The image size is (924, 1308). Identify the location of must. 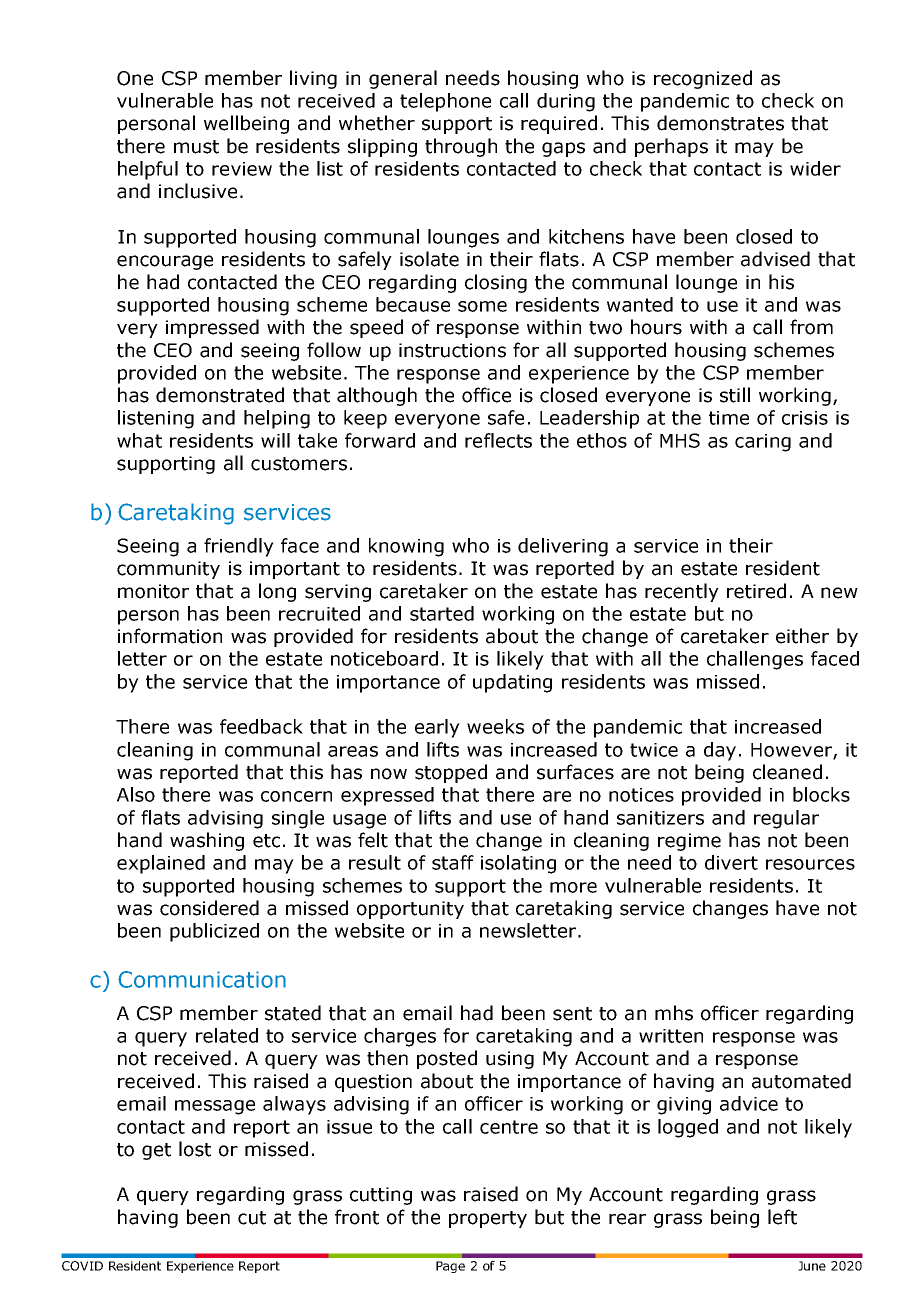
(196, 147).
